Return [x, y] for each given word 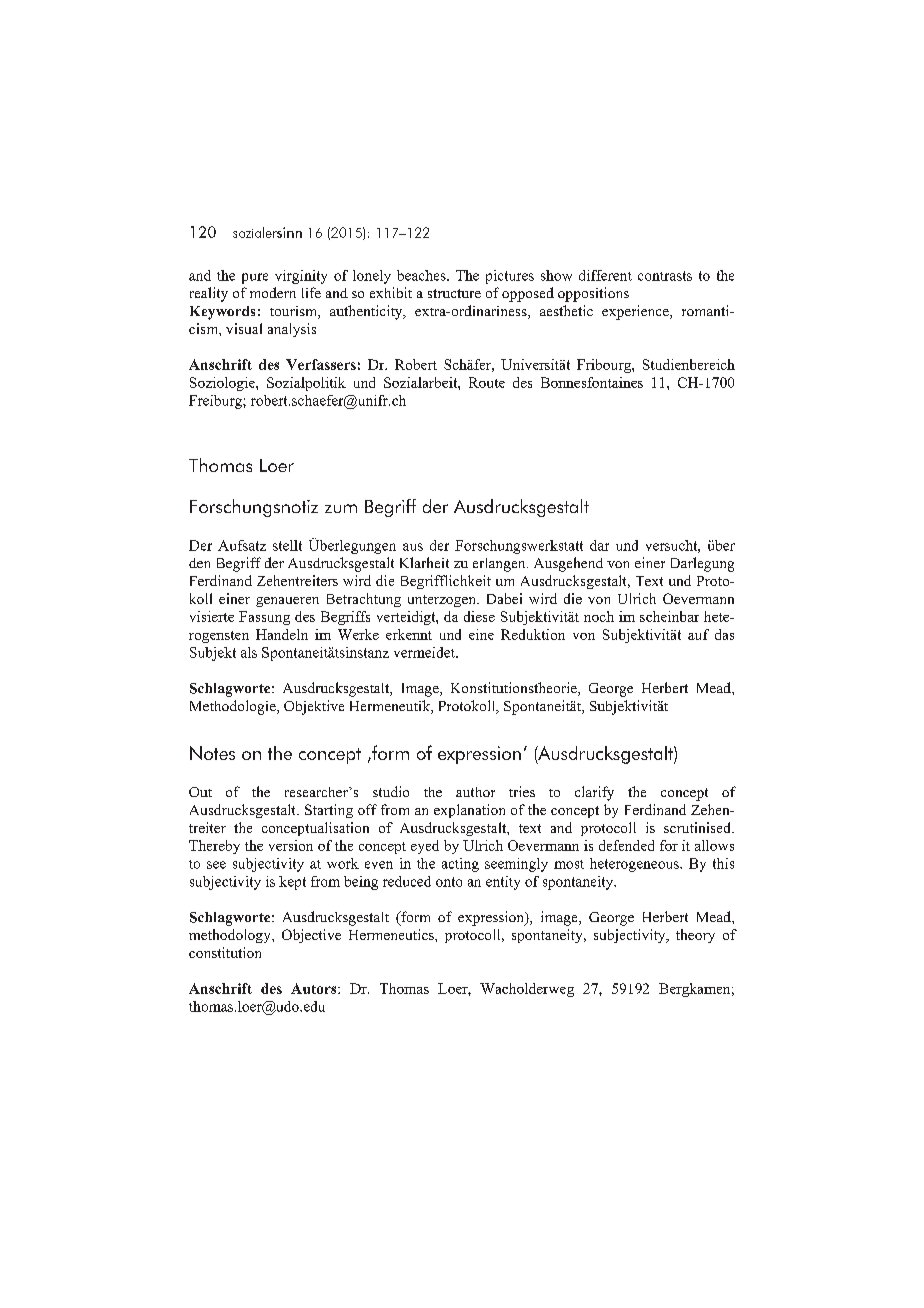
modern [273, 292]
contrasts [665, 276]
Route [487, 382]
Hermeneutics [392, 934]
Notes [212, 753]
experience [636, 312]
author [475, 792]
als [249, 652]
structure [454, 293]
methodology [231, 936]
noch [599, 616]
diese [479, 616]
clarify [594, 793]
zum [341, 508]
